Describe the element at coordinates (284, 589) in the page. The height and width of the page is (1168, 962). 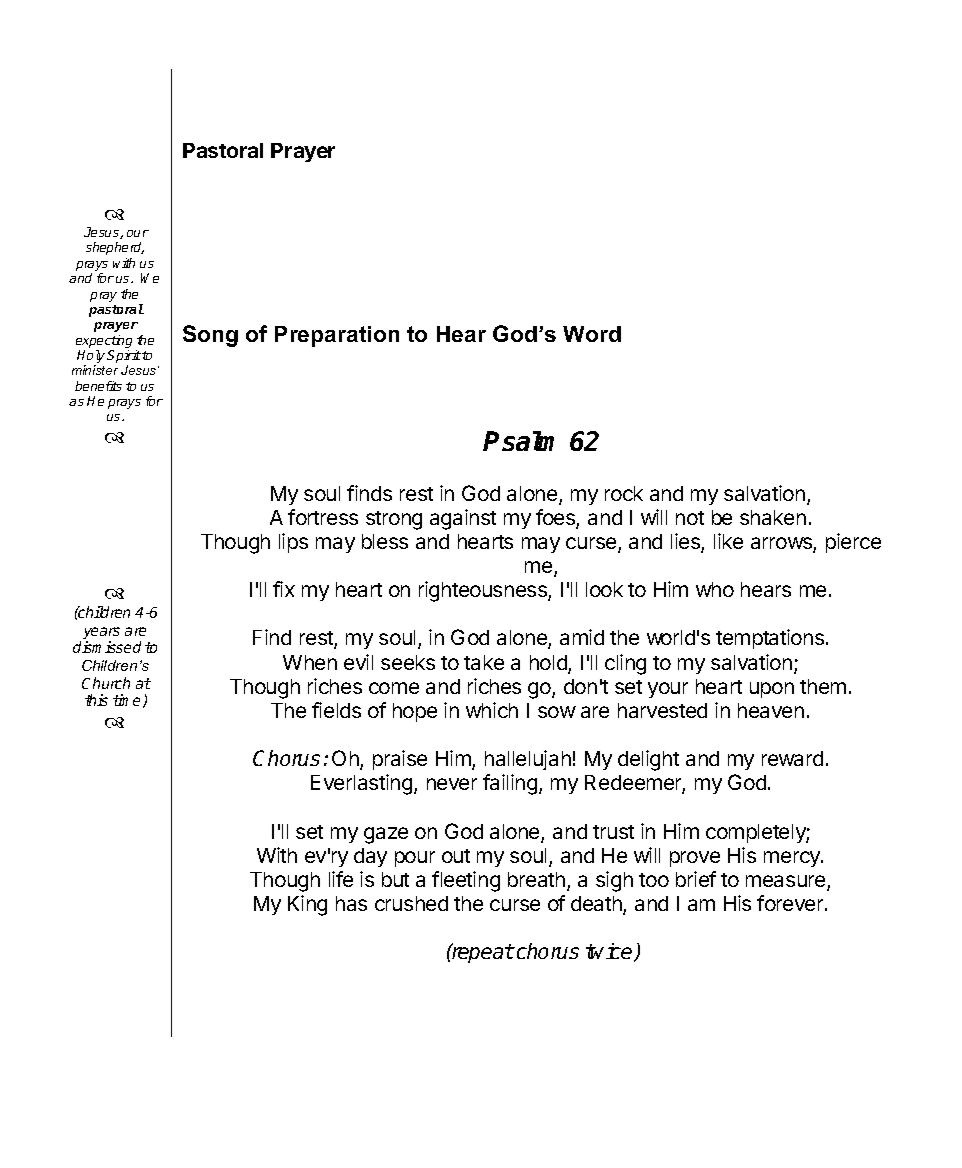
I see `fix` at that location.
